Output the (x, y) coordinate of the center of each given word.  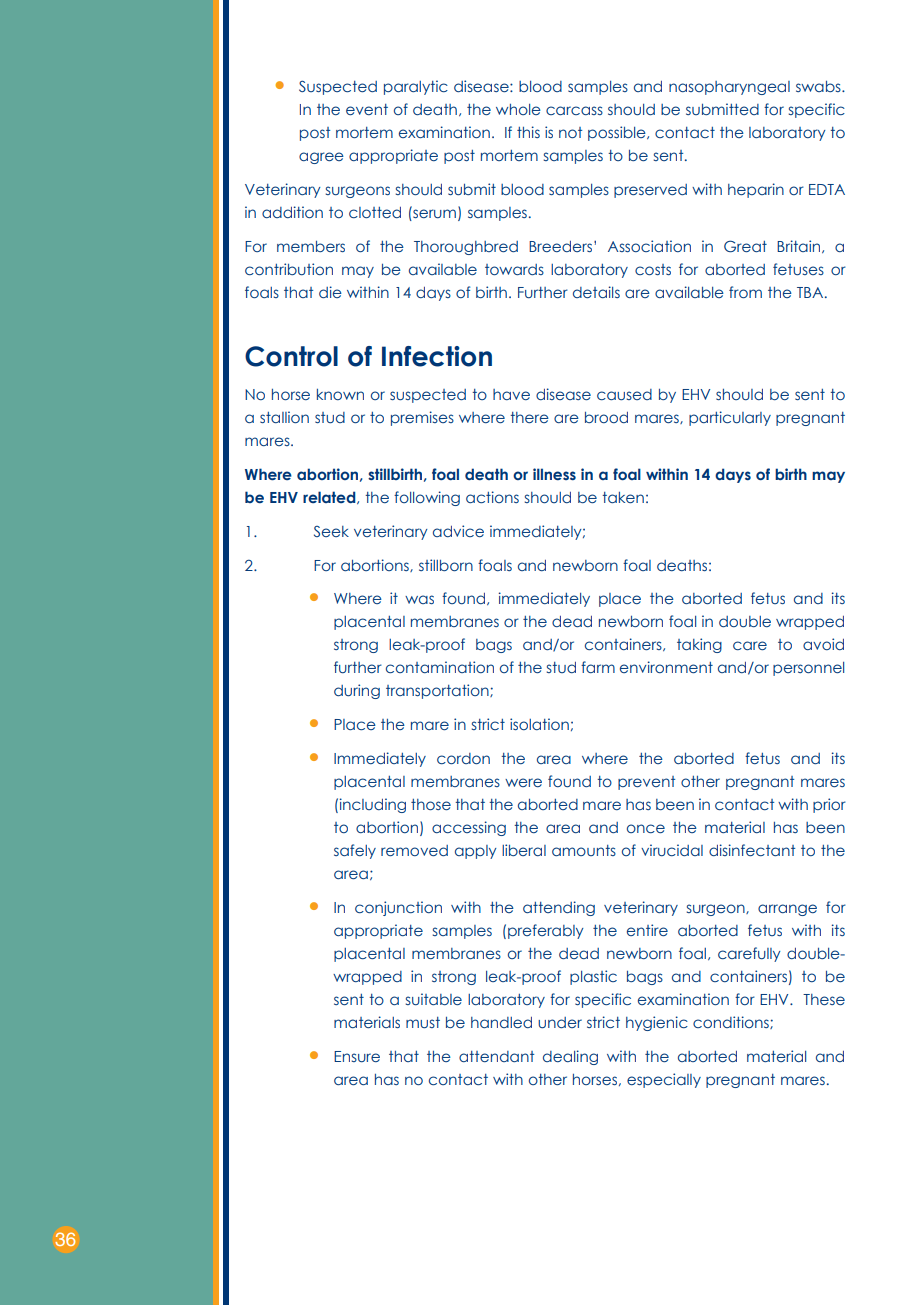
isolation (539, 724)
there (529, 417)
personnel (808, 669)
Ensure (357, 1057)
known (340, 394)
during (357, 691)
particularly (730, 418)
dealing (570, 1057)
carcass (574, 110)
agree (321, 158)
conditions (732, 1022)
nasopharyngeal (729, 88)
